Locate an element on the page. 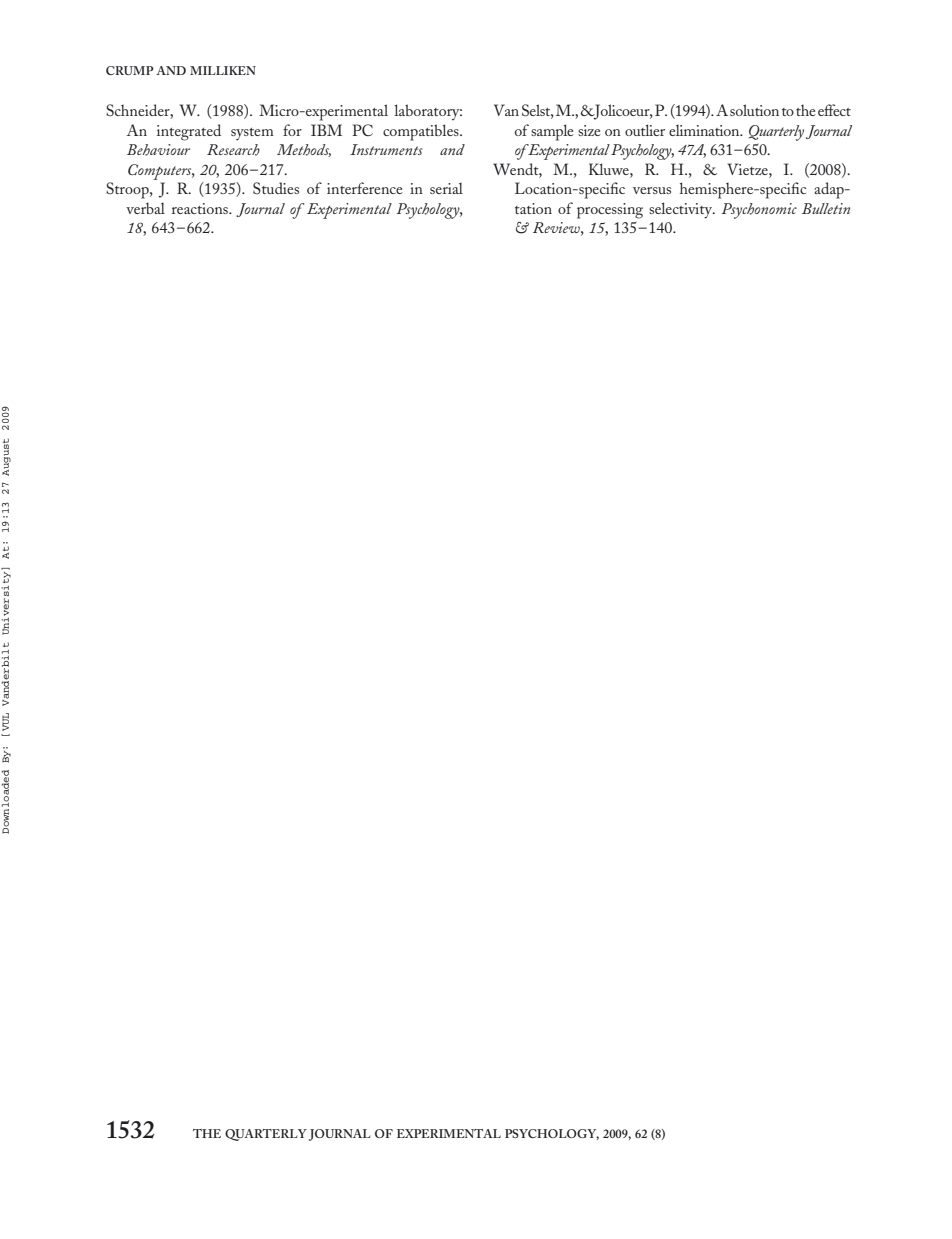  MILLIKEN is located at coordinates (223, 70).
